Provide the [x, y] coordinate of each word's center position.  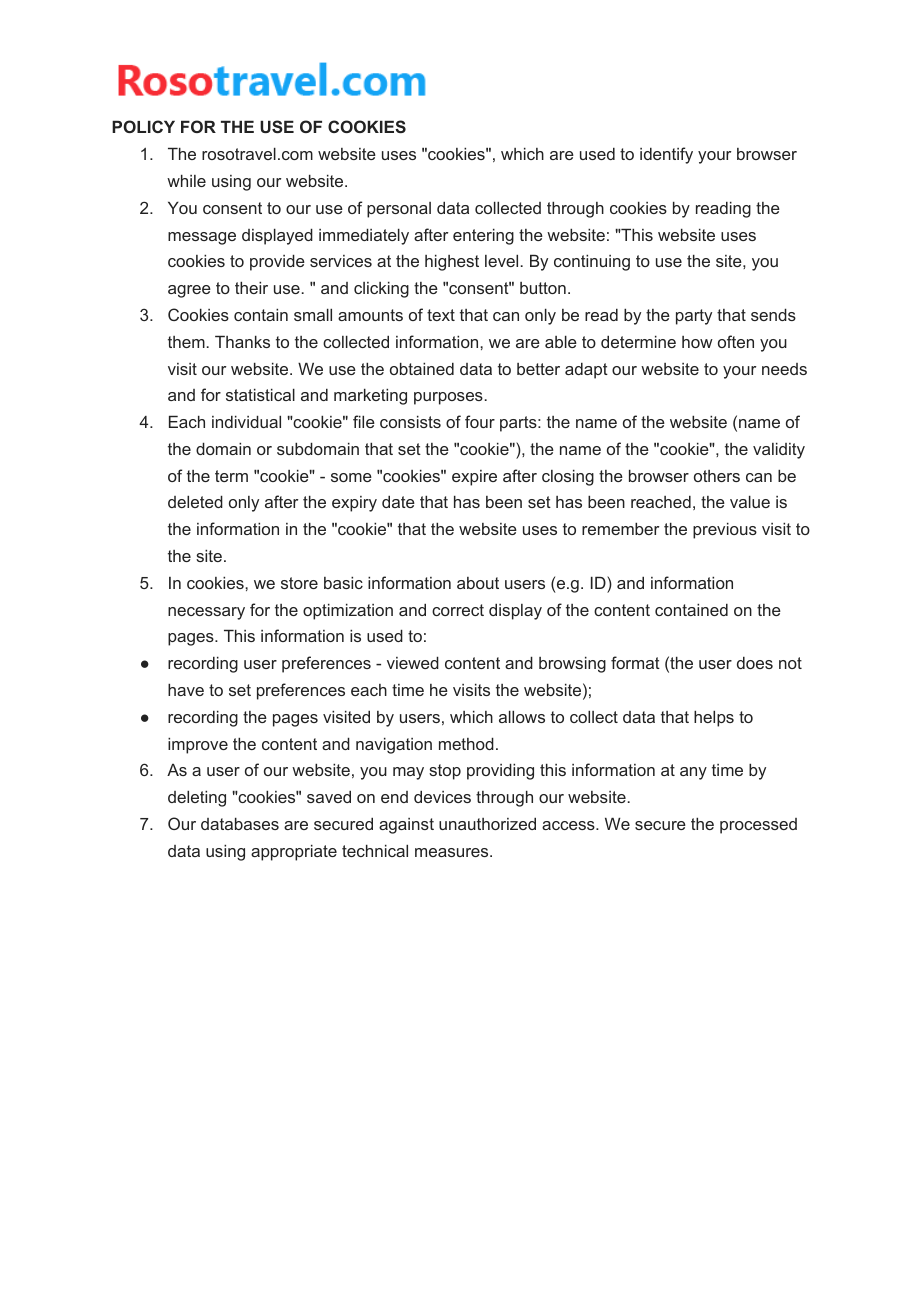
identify [666, 155]
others [717, 476]
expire [474, 478]
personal [399, 210]
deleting [197, 798]
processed [758, 826]
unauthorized [487, 823]
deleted [195, 501]
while [186, 180]
